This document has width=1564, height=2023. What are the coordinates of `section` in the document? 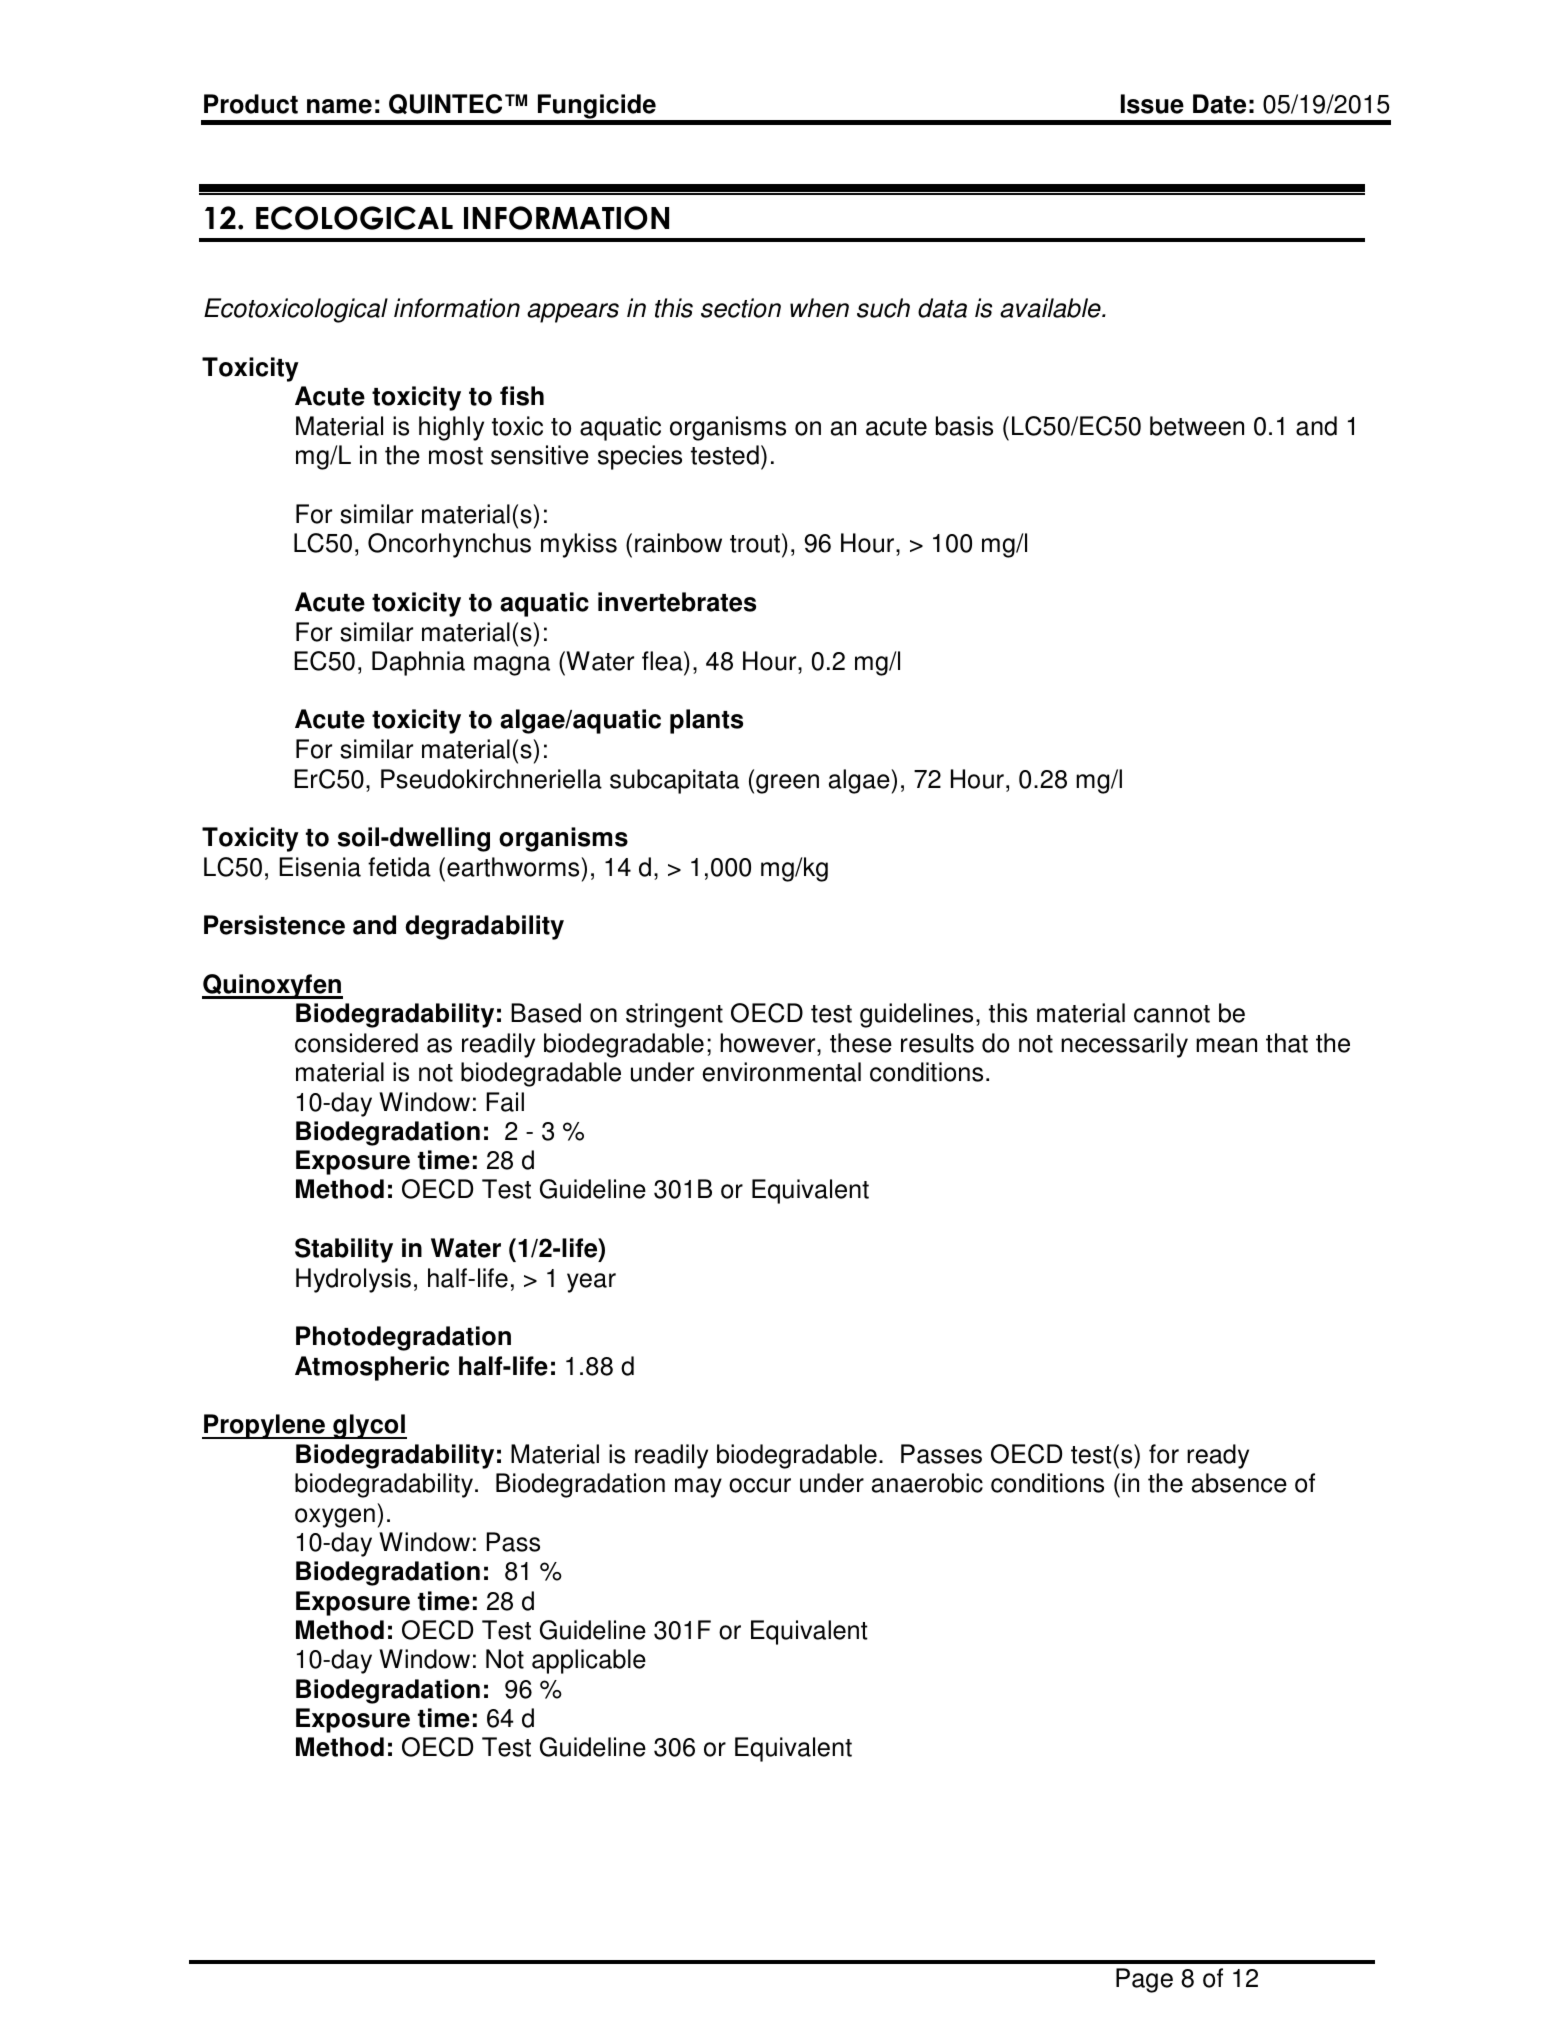 It's located at (741, 308).
